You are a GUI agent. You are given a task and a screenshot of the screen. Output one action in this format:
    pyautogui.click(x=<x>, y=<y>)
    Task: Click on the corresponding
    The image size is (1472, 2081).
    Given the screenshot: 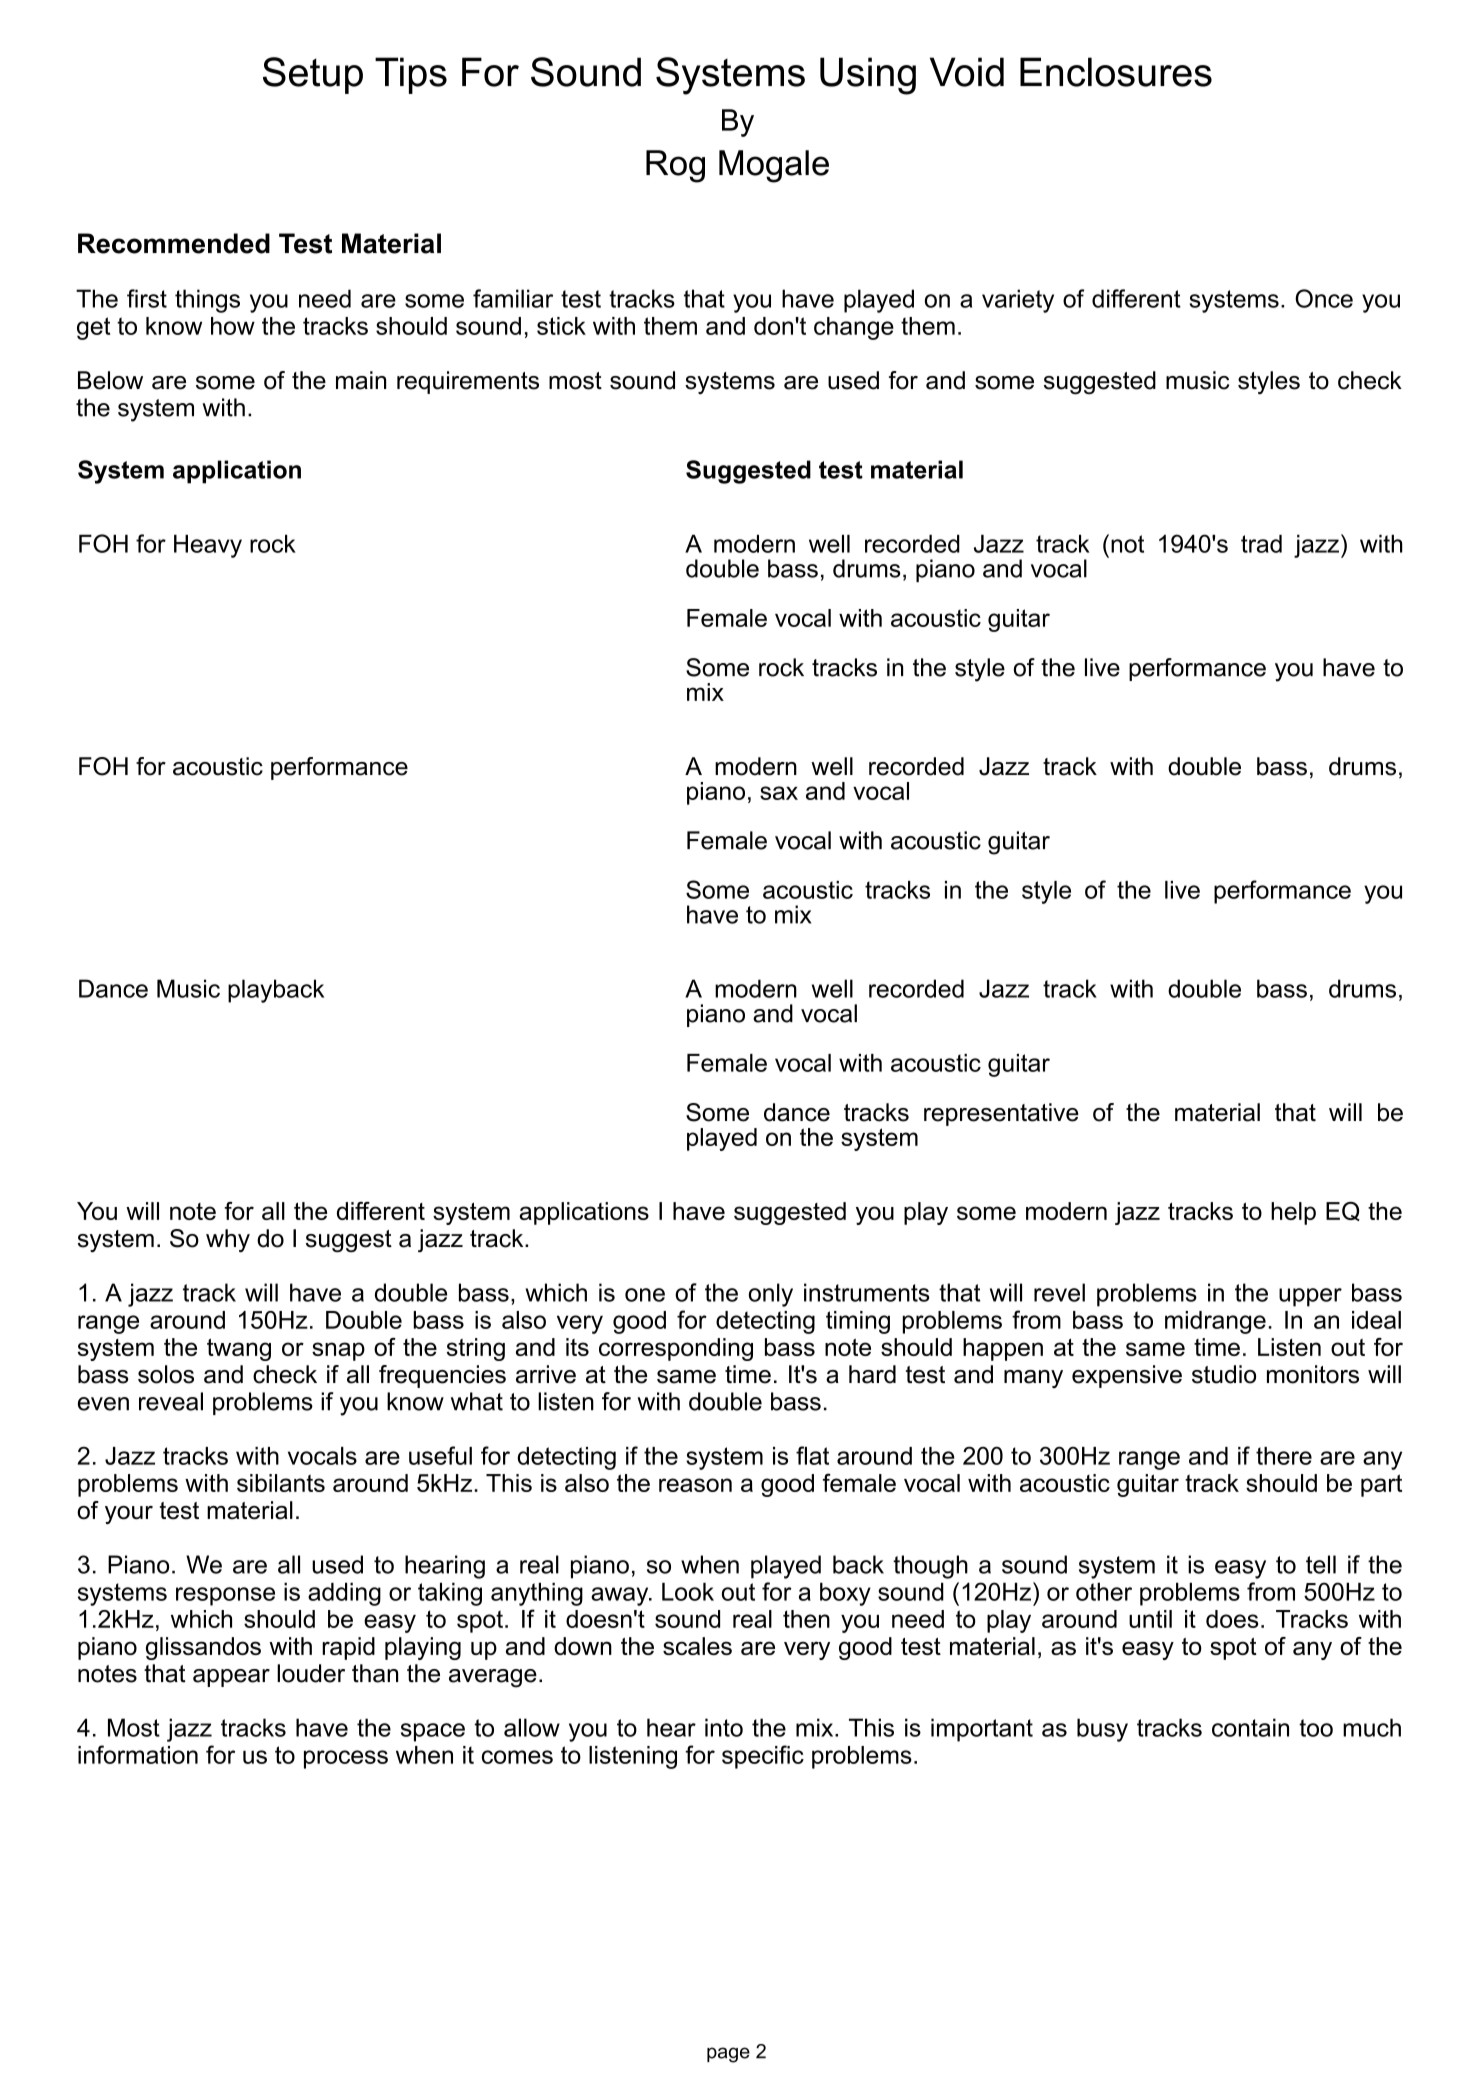 What is the action you would take?
    pyautogui.click(x=676, y=1349)
